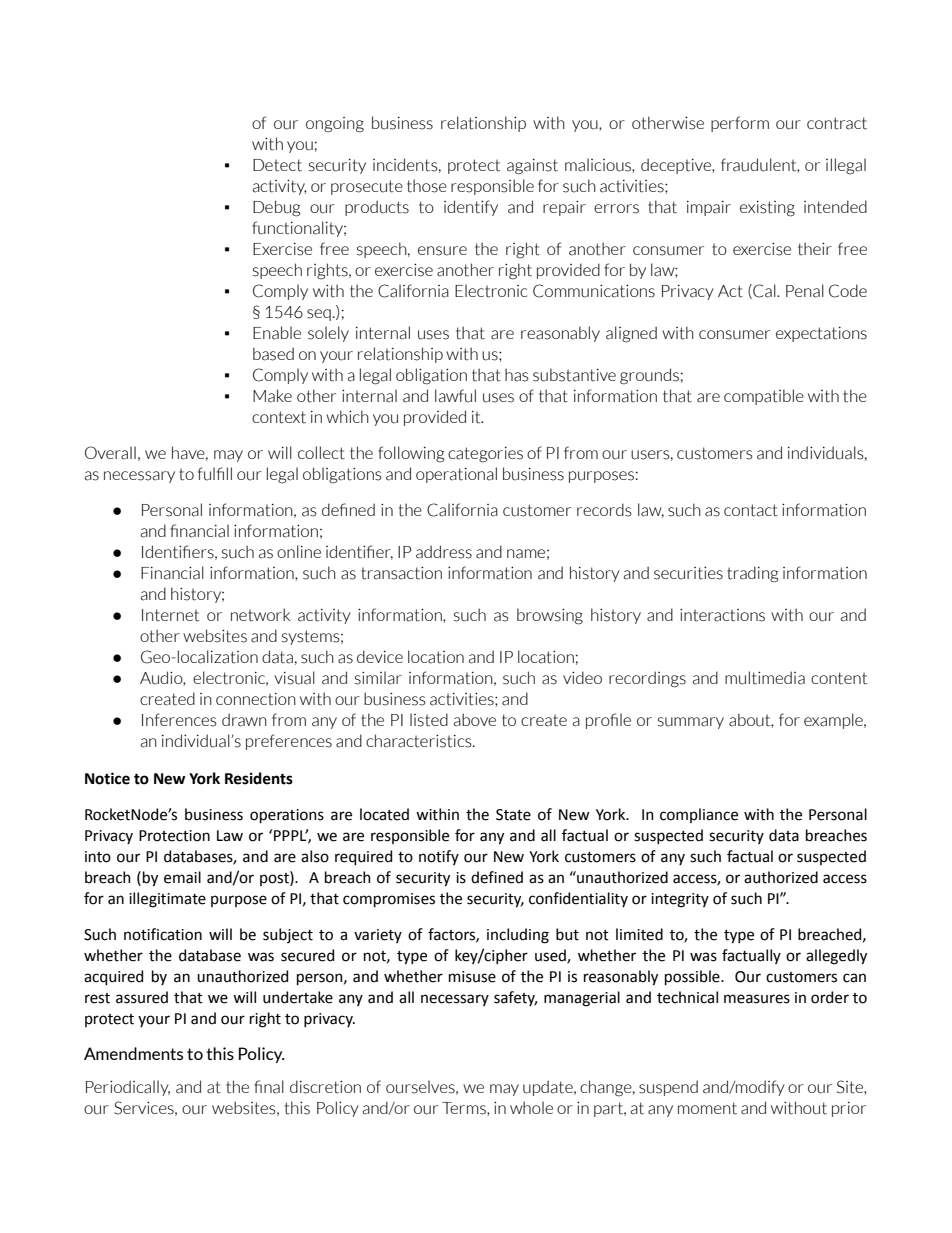 The image size is (952, 1233). What do you see at coordinates (707, 1108) in the image?
I see `moment` at bounding box center [707, 1108].
